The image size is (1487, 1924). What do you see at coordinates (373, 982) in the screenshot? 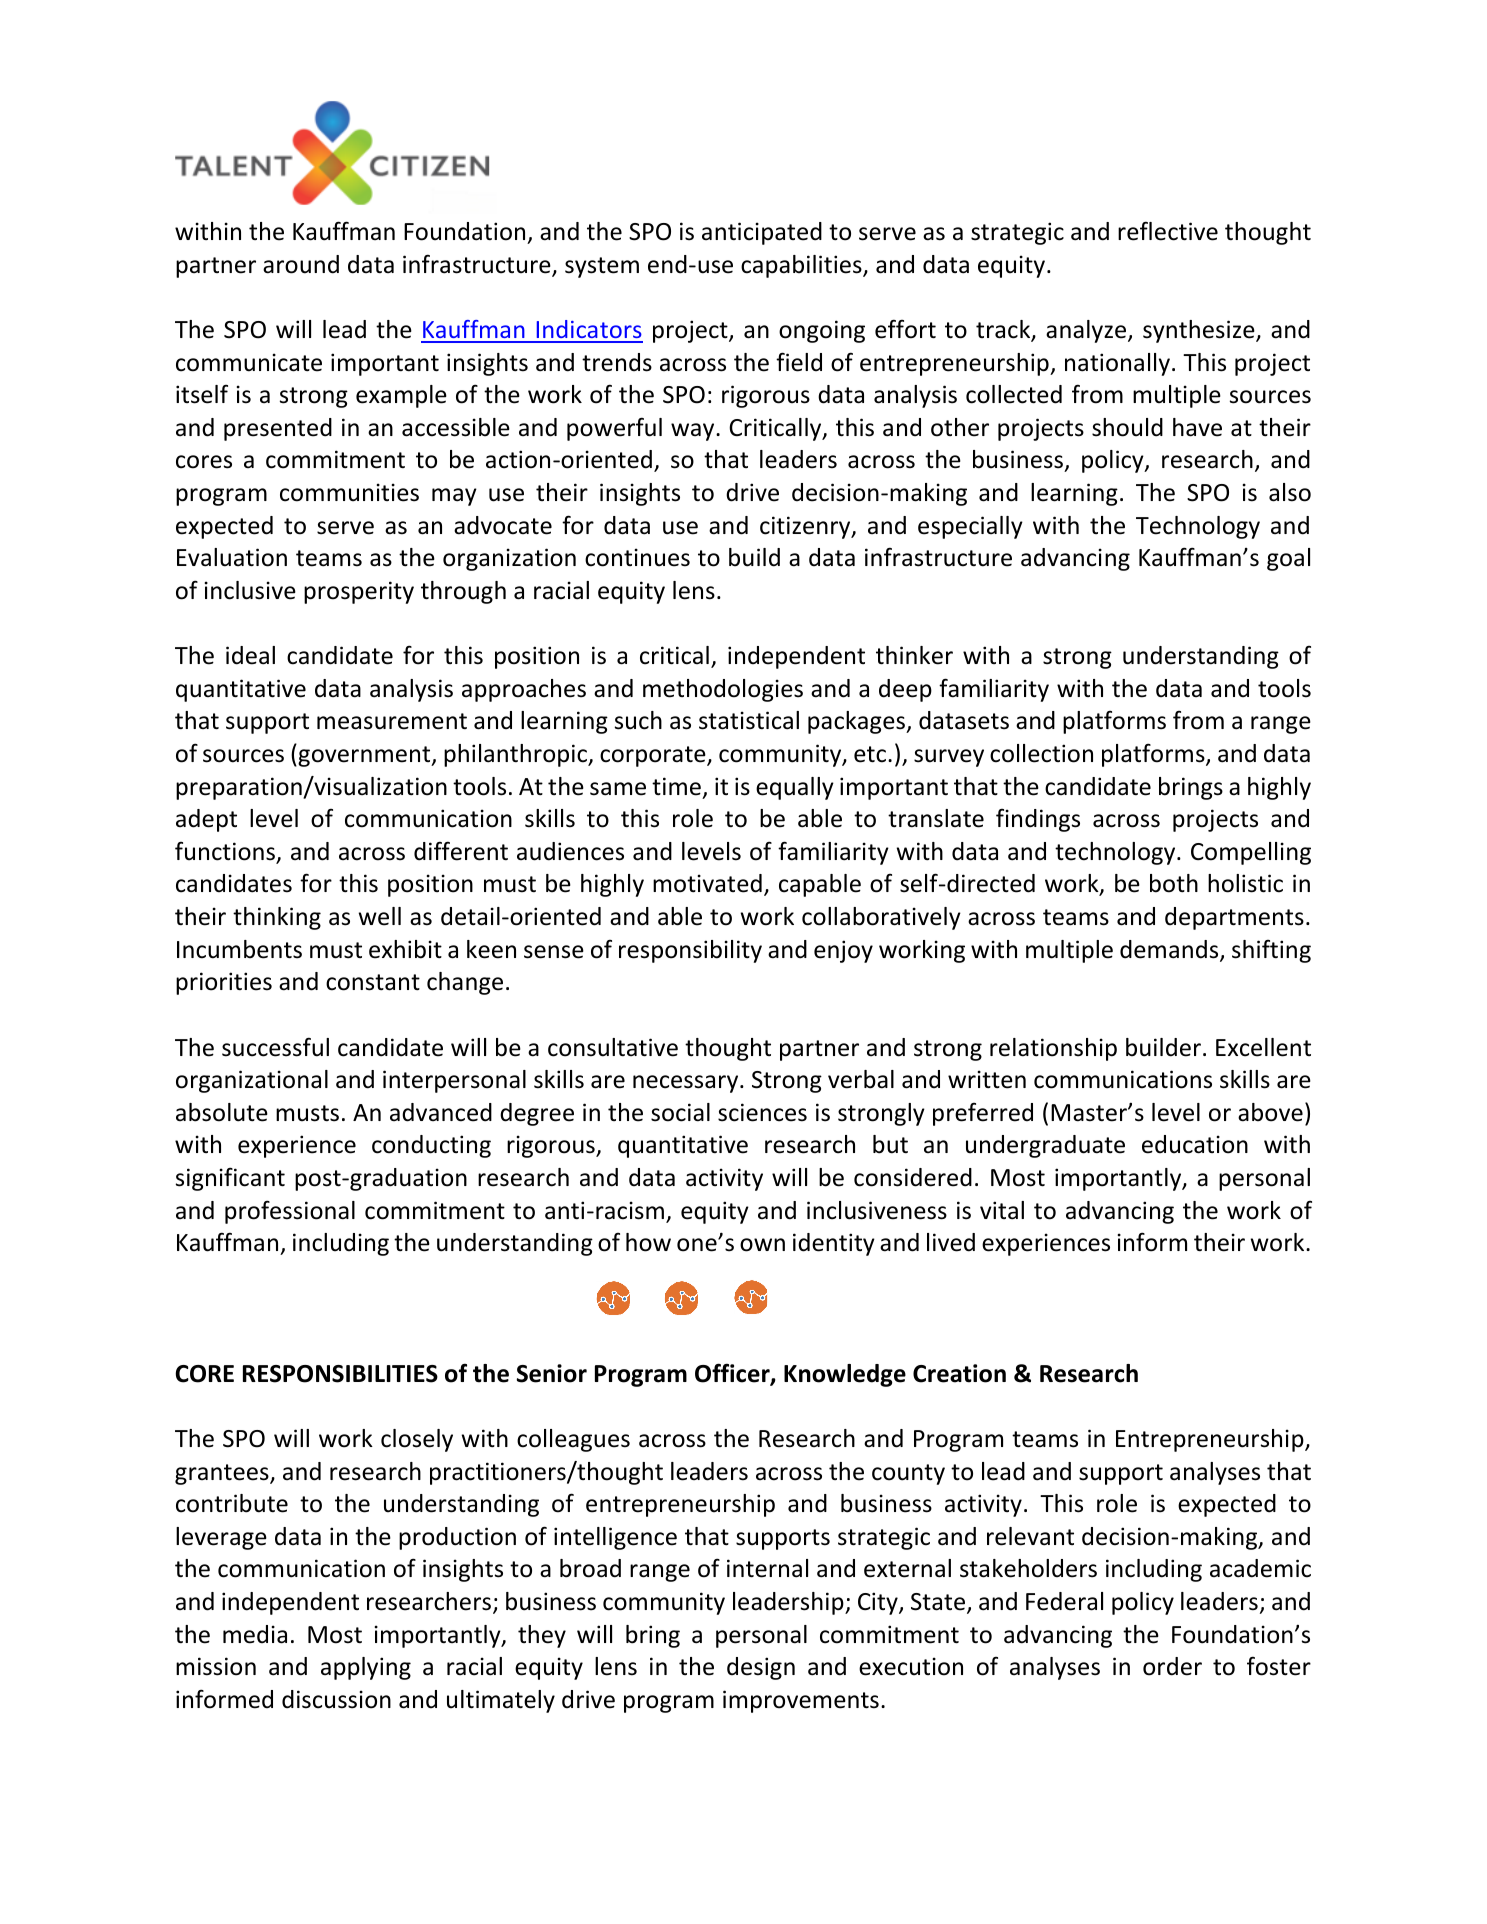
I see `constant` at bounding box center [373, 982].
